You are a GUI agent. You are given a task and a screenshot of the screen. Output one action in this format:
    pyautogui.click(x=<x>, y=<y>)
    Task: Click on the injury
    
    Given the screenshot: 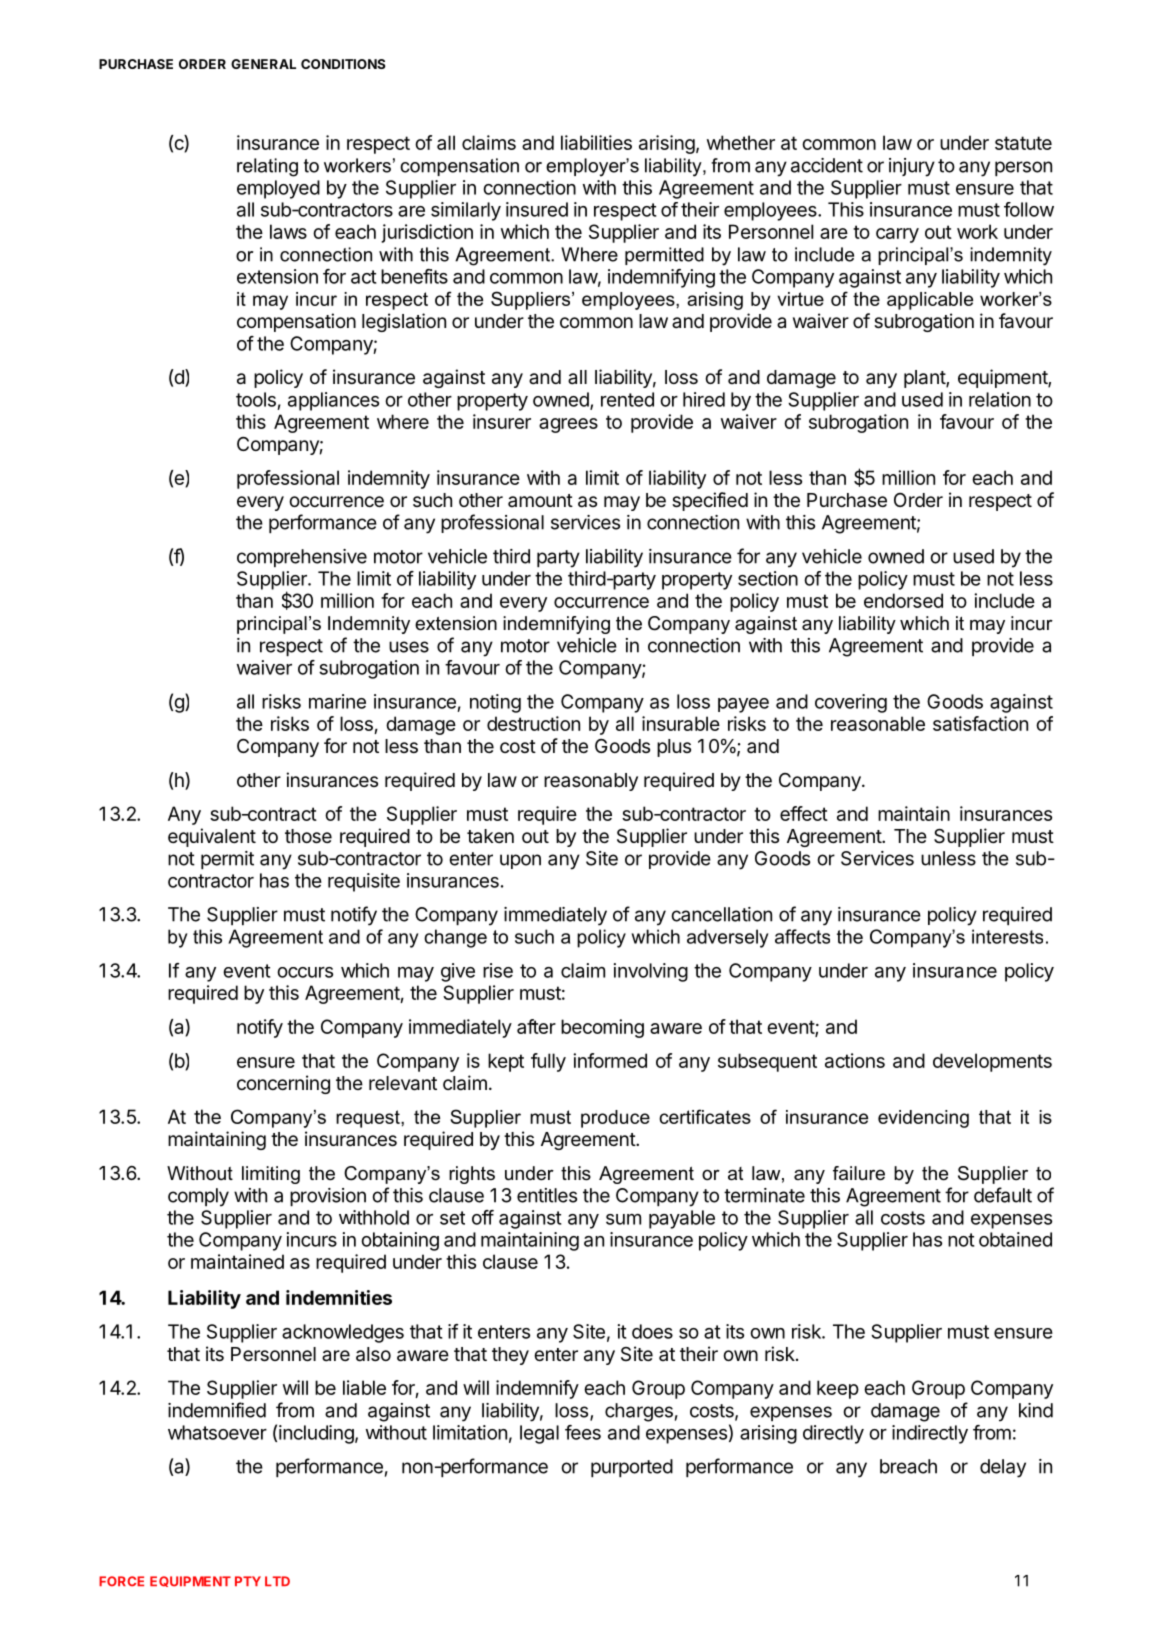 What is the action you would take?
    pyautogui.click(x=912, y=167)
